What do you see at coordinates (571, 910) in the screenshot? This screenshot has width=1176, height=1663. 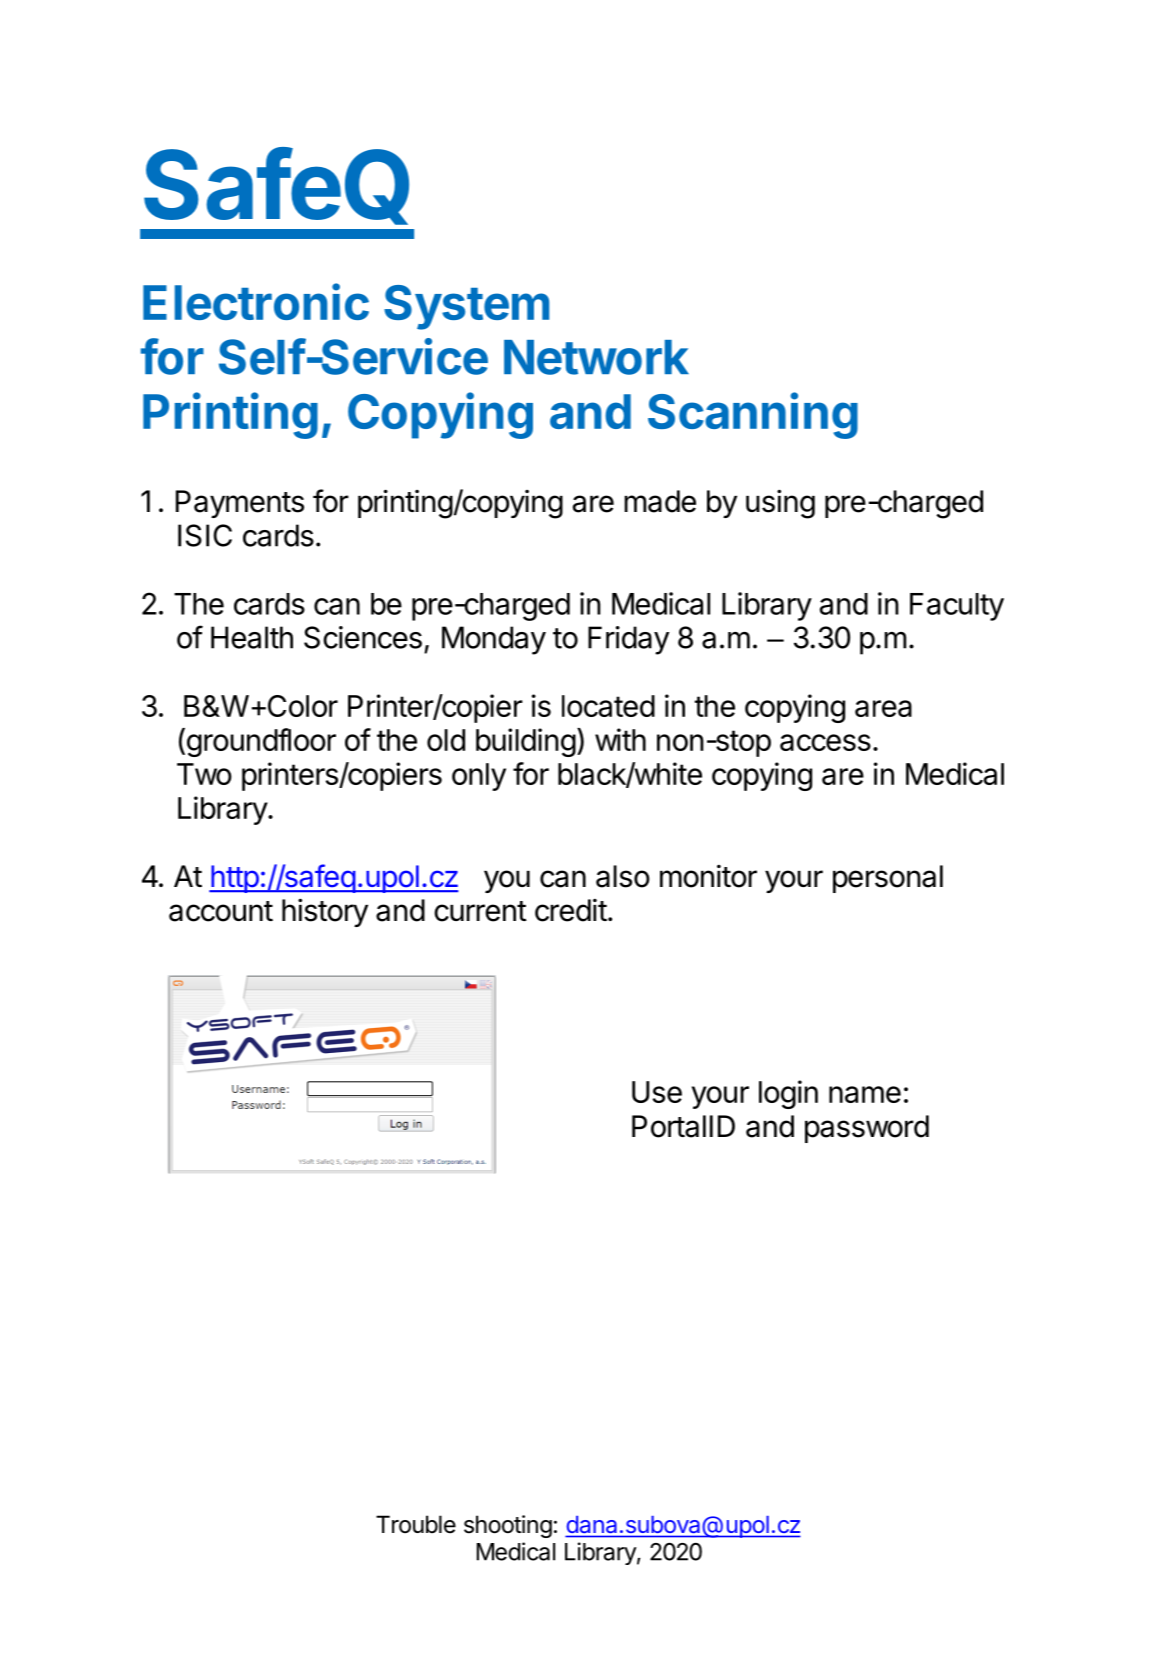 I see `credit` at bounding box center [571, 910].
